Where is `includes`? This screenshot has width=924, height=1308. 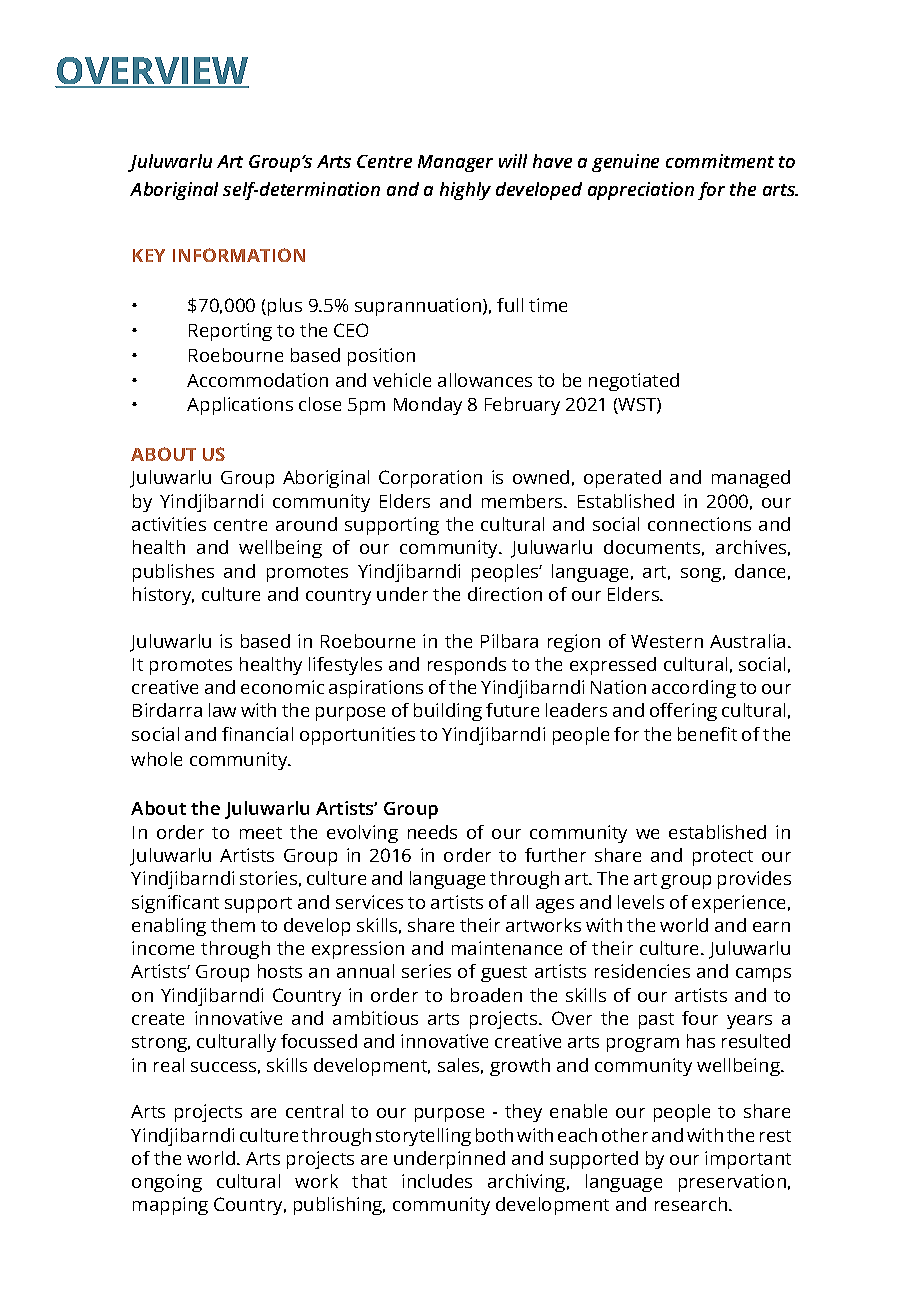 includes is located at coordinates (437, 1181).
